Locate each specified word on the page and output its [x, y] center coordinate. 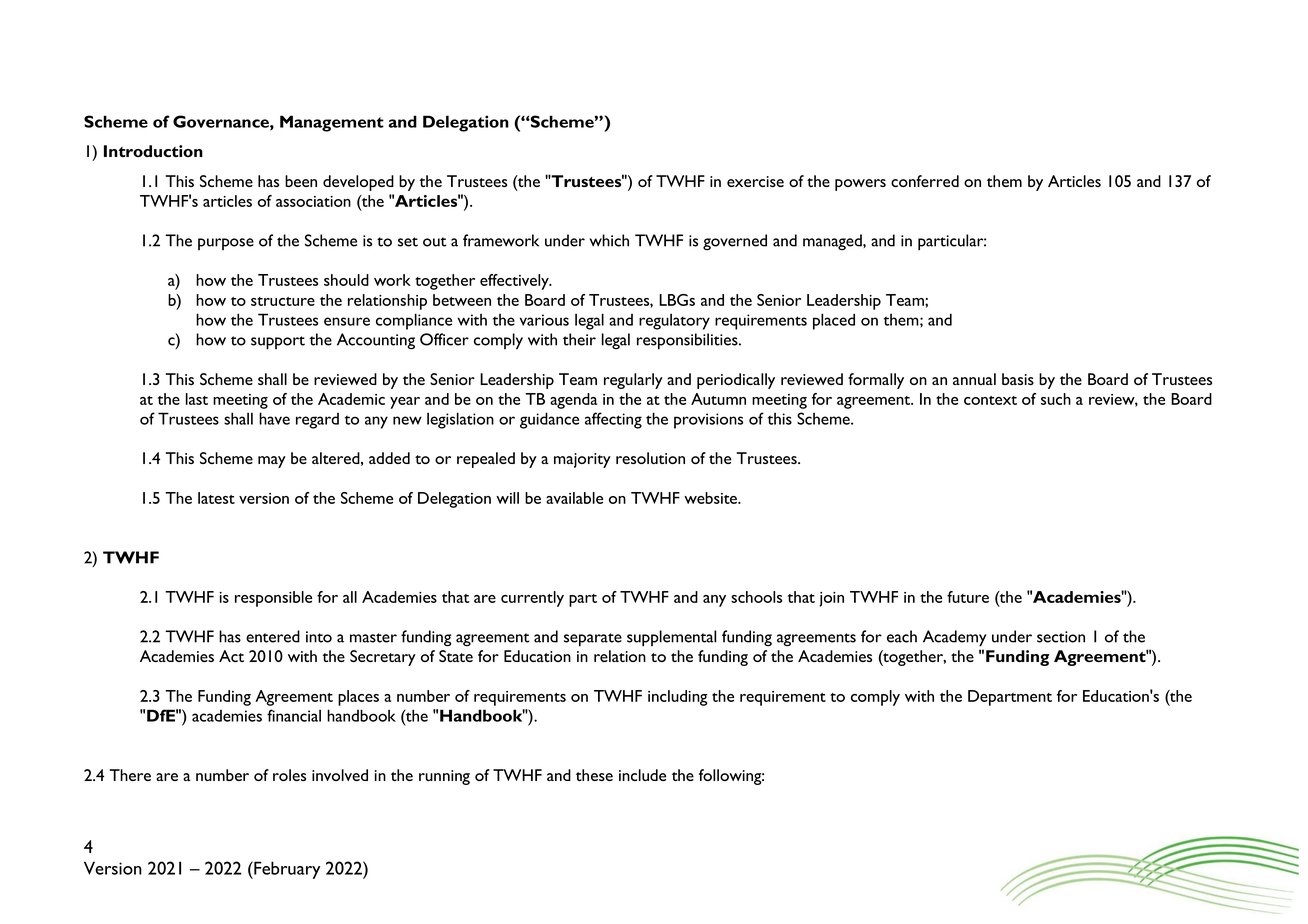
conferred [925, 181]
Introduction [153, 151]
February [286, 870]
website [712, 498]
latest [216, 498]
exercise [755, 181]
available [574, 498]
